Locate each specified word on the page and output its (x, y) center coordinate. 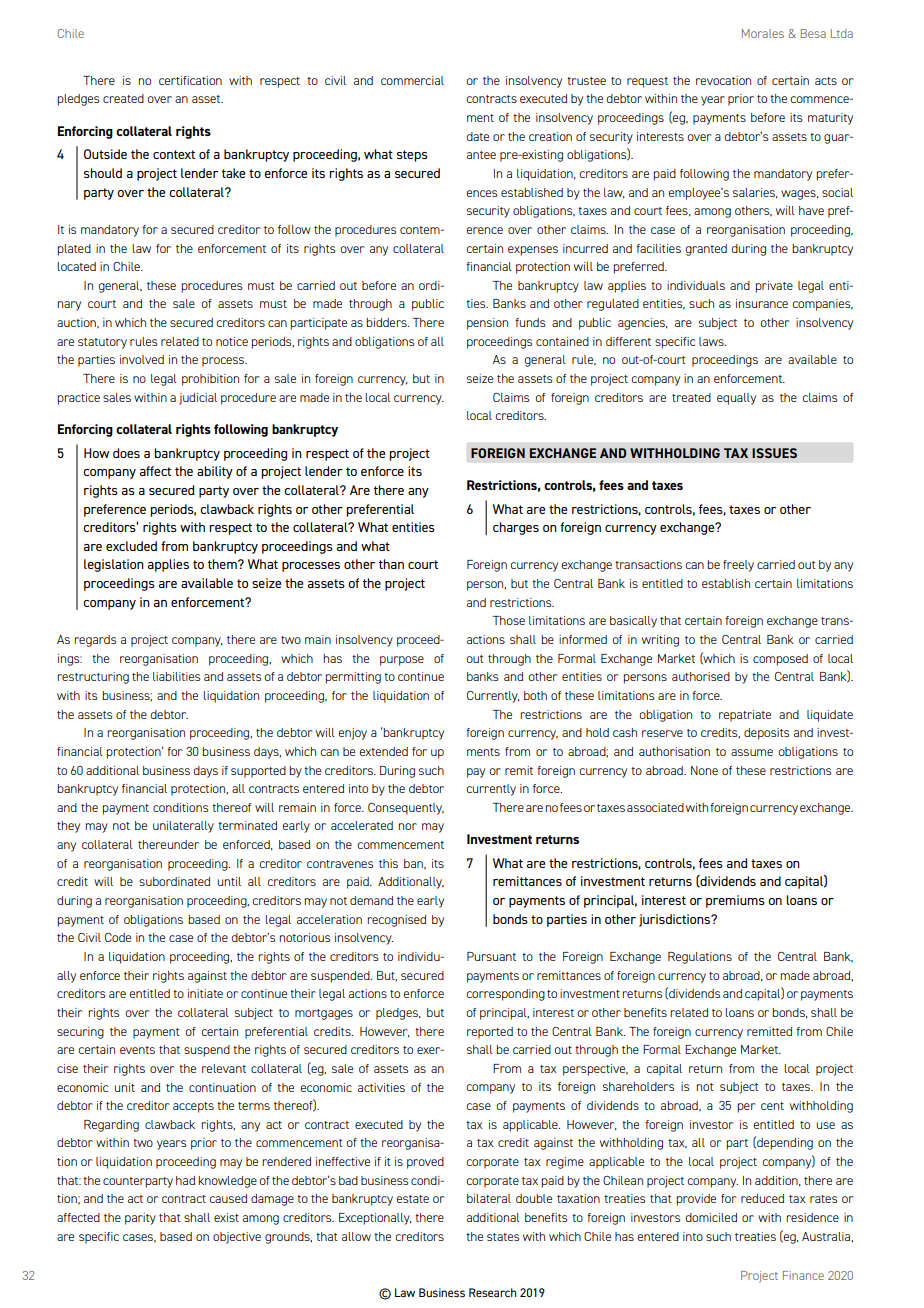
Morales (763, 33)
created (123, 98)
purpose (402, 661)
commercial (412, 80)
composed (780, 660)
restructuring (93, 678)
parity (140, 1219)
